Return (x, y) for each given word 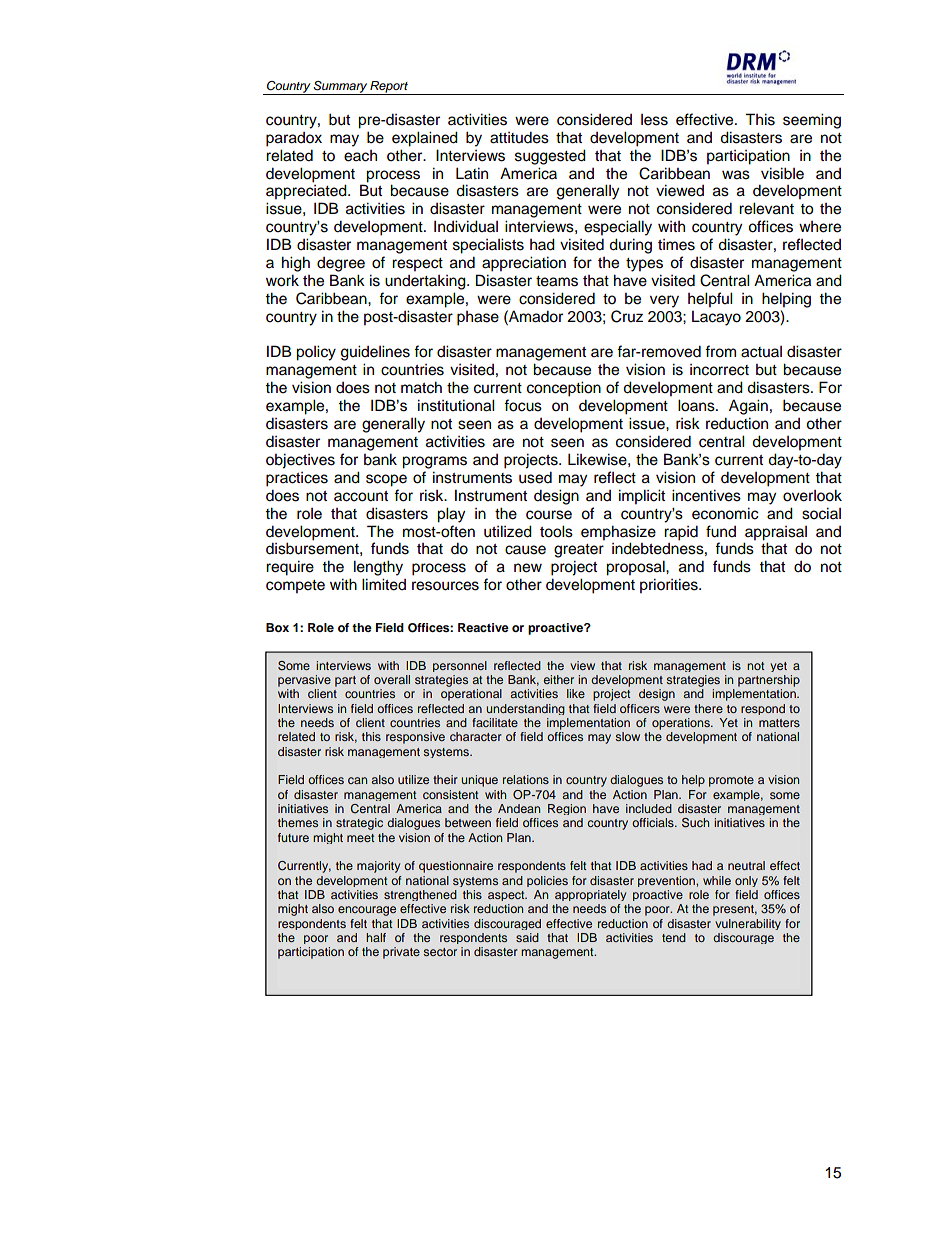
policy (316, 353)
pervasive (304, 681)
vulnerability (748, 924)
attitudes (519, 137)
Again (748, 407)
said (527, 937)
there (708, 708)
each (360, 156)
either (558, 679)
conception (564, 389)
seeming (812, 121)
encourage (367, 911)
